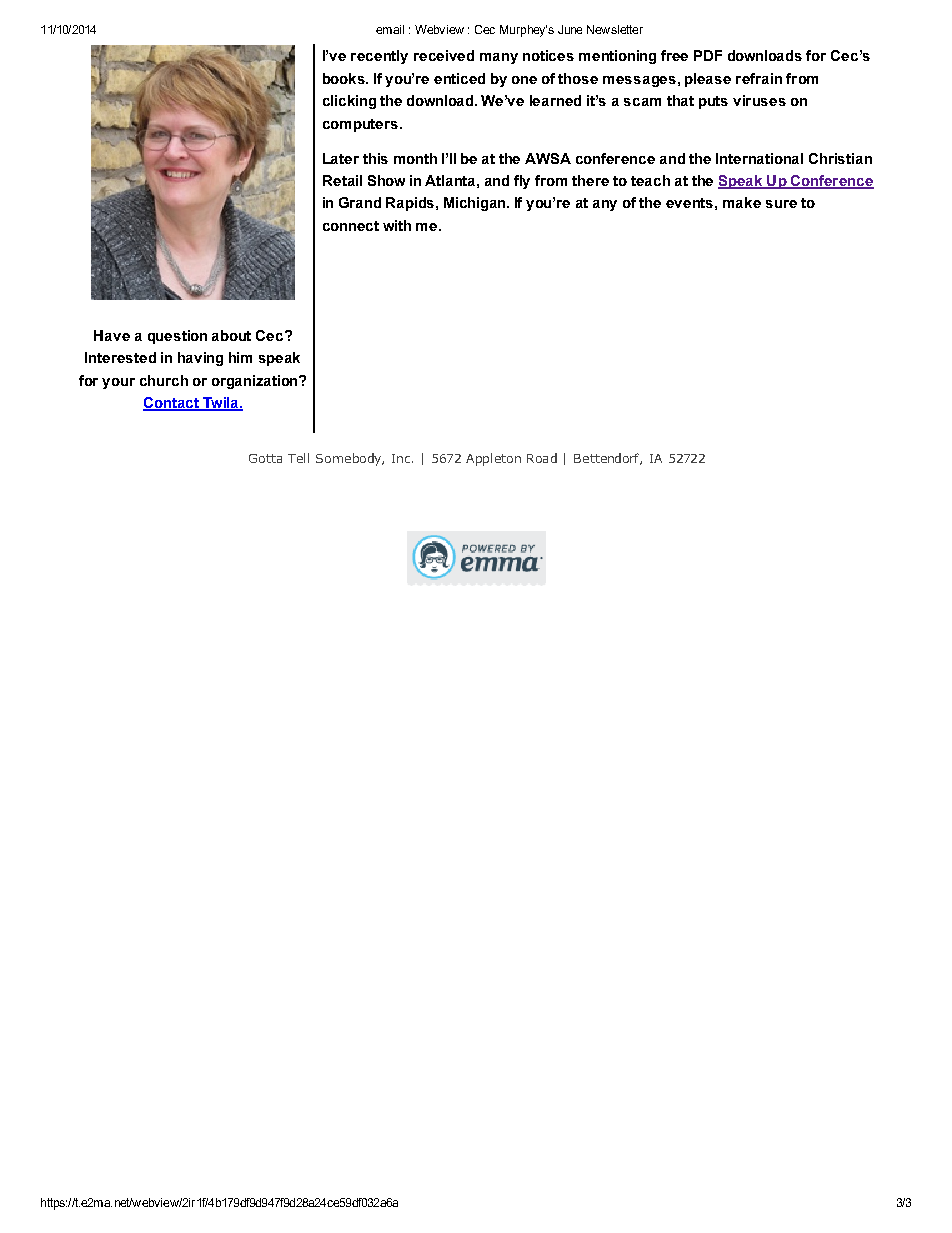 The height and width of the screenshot is (1233, 952). What do you see at coordinates (708, 55) in the screenshot?
I see `PDF` at bounding box center [708, 55].
